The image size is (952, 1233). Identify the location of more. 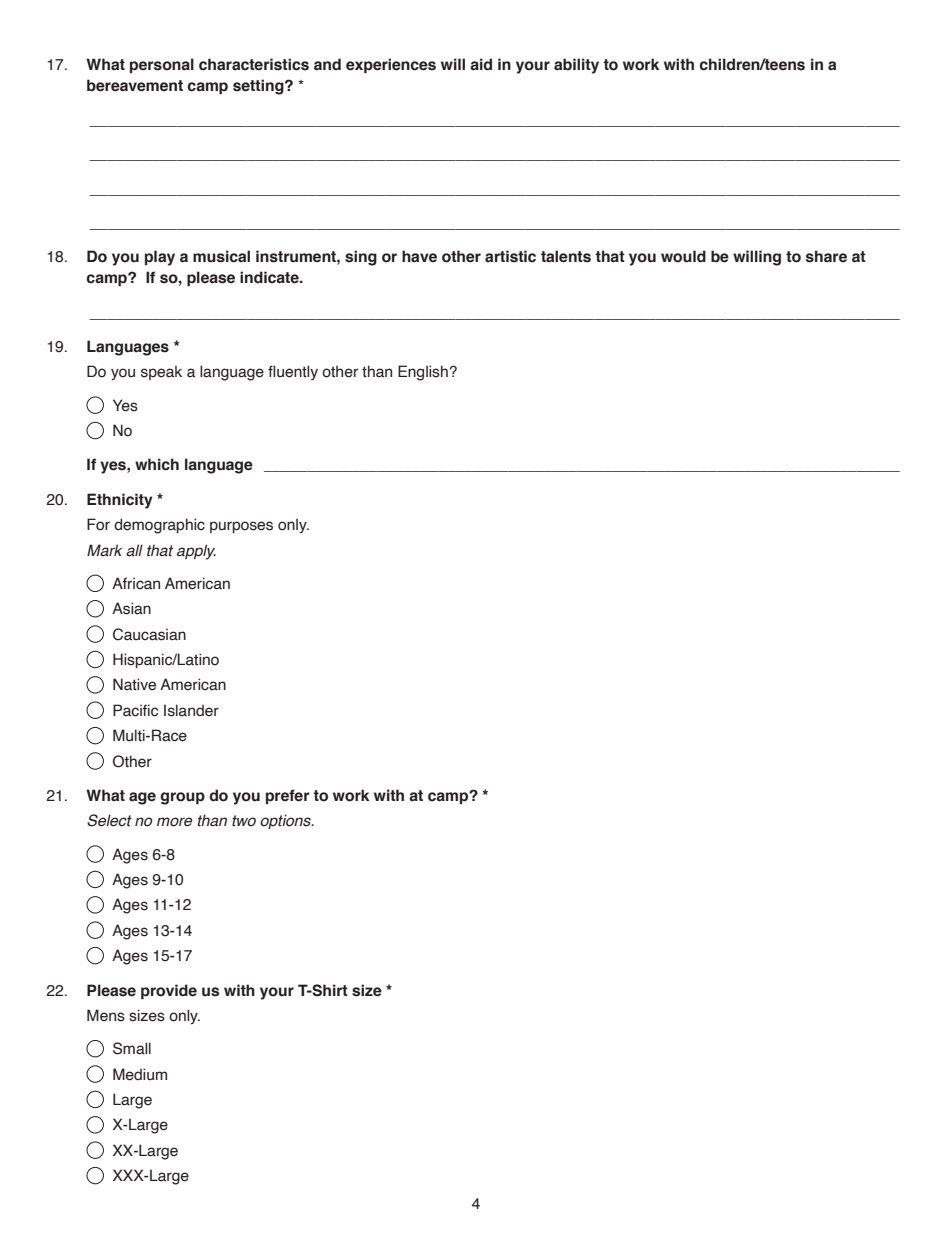
(174, 822).
